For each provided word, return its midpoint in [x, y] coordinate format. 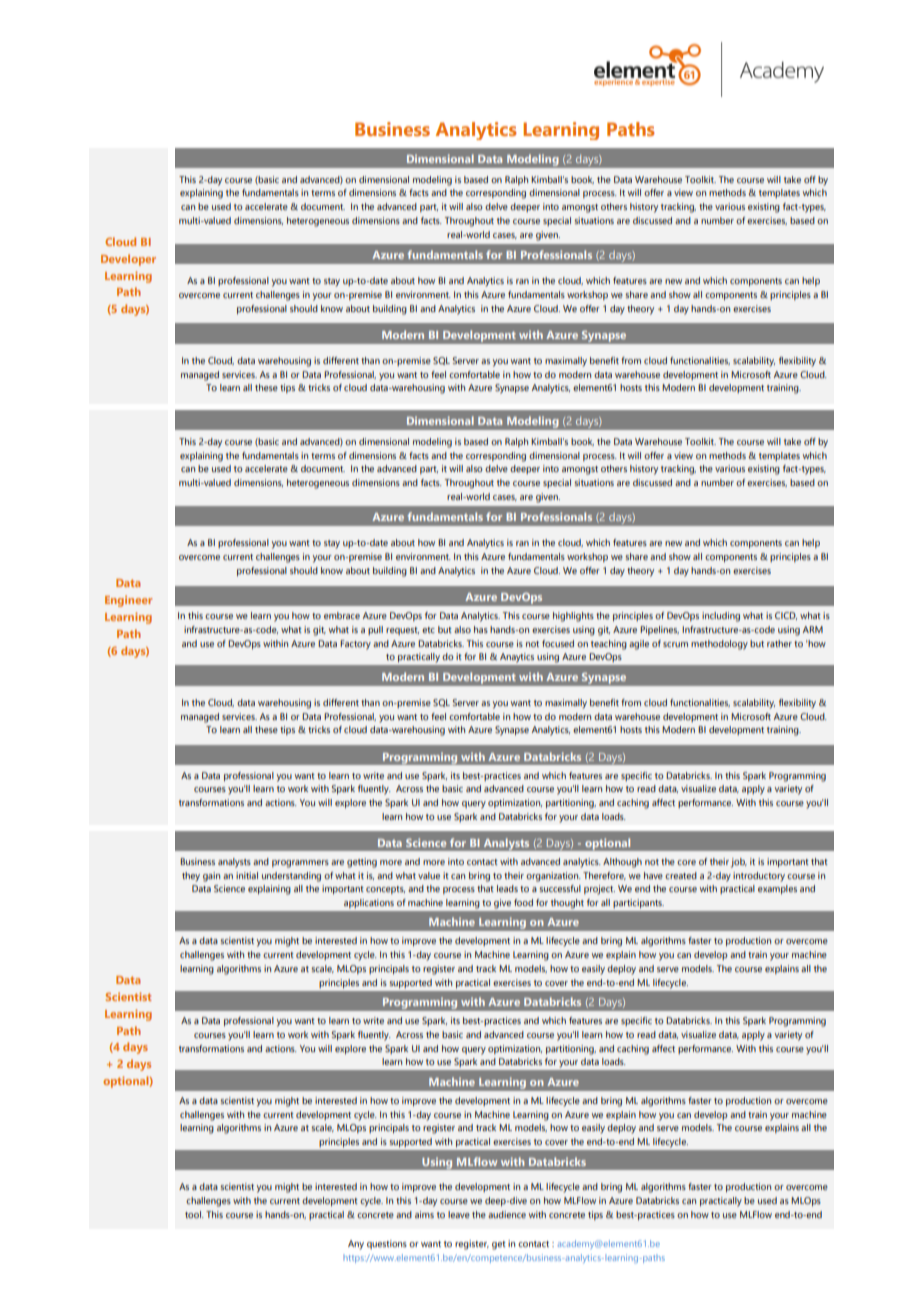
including [721, 617]
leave [459, 1214]
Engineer [128, 601]
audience [507, 1214]
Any [356, 1245]
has [481, 629]
